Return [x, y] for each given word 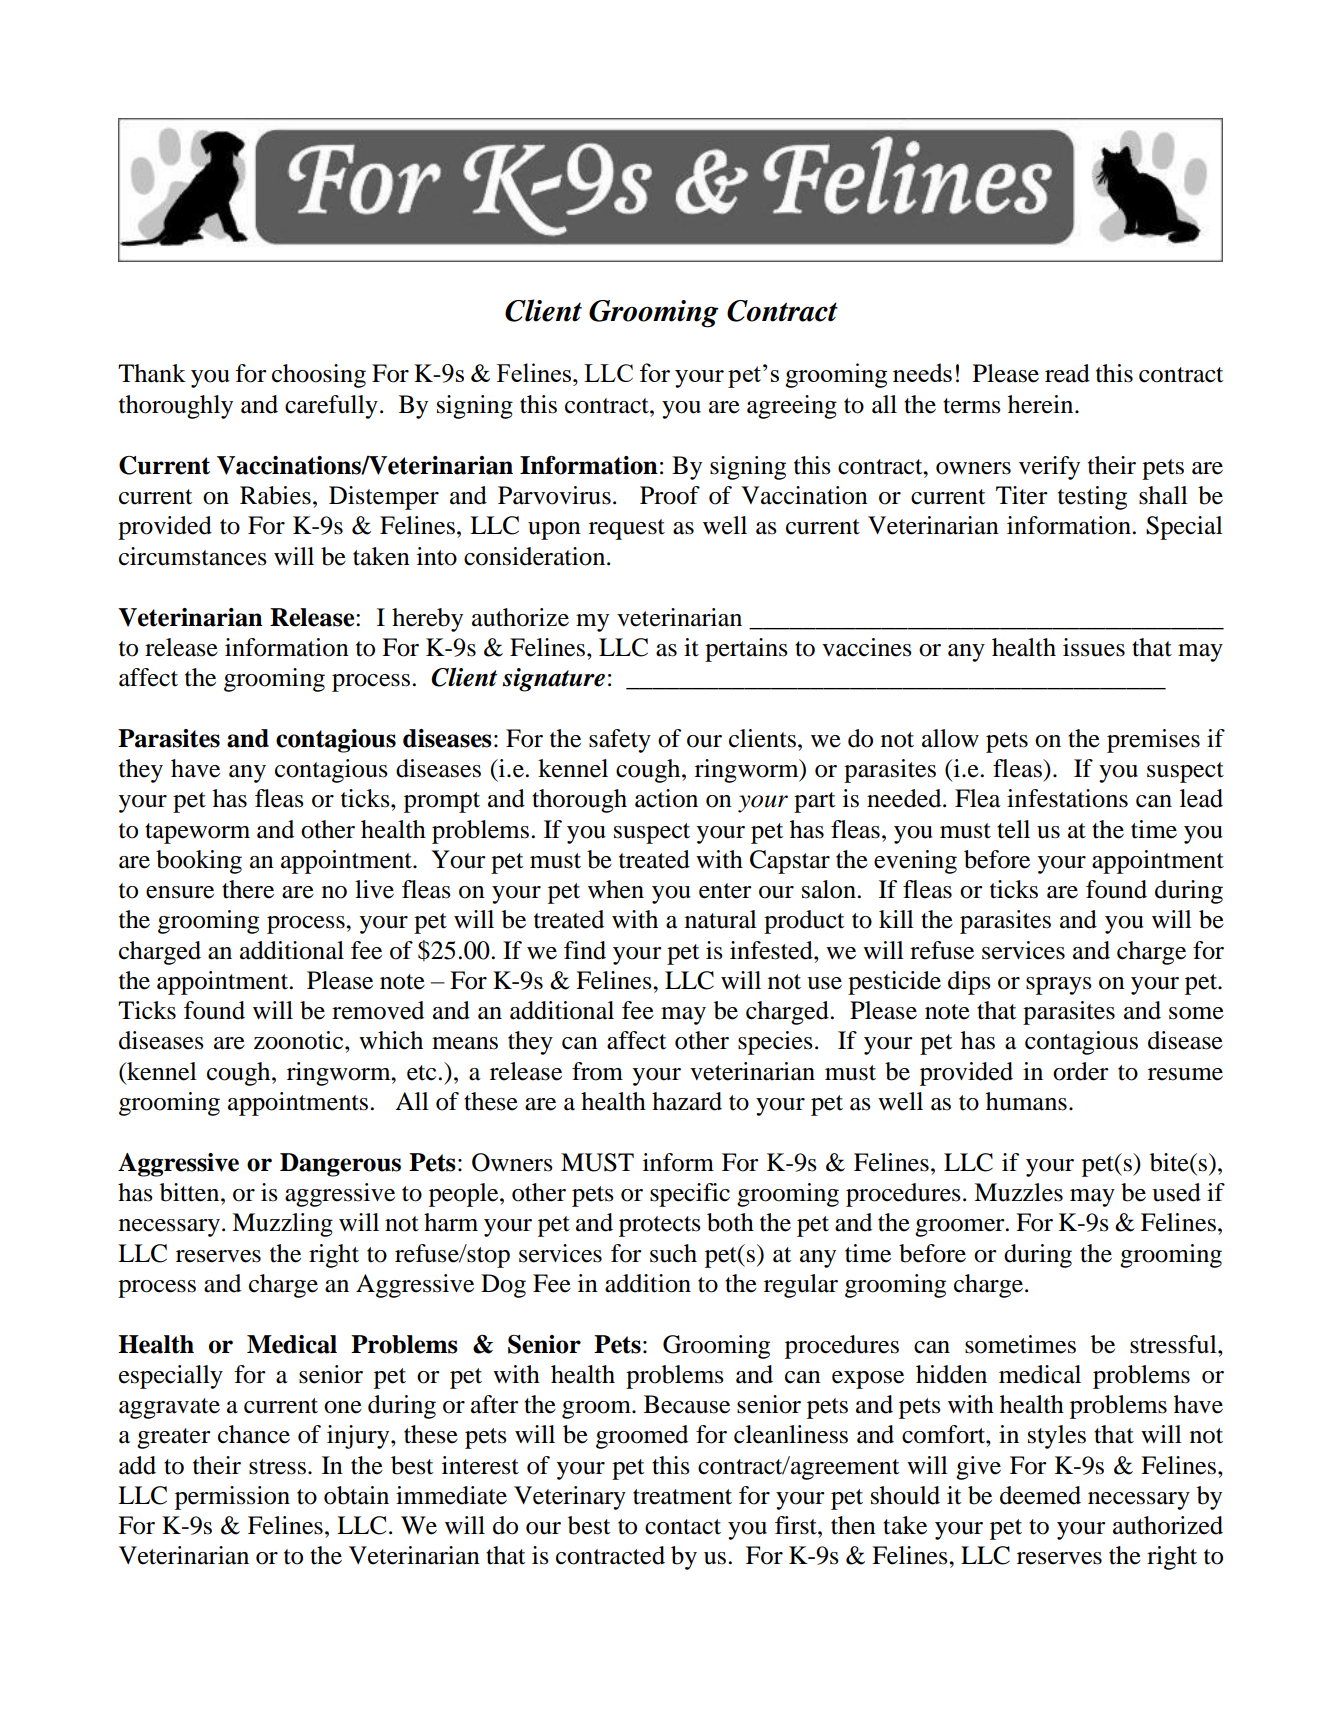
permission [232, 1498]
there [248, 889]
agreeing [792, 407]
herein [1042, 404]
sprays [1059, 986]
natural [721, 919]
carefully [331, 407]
